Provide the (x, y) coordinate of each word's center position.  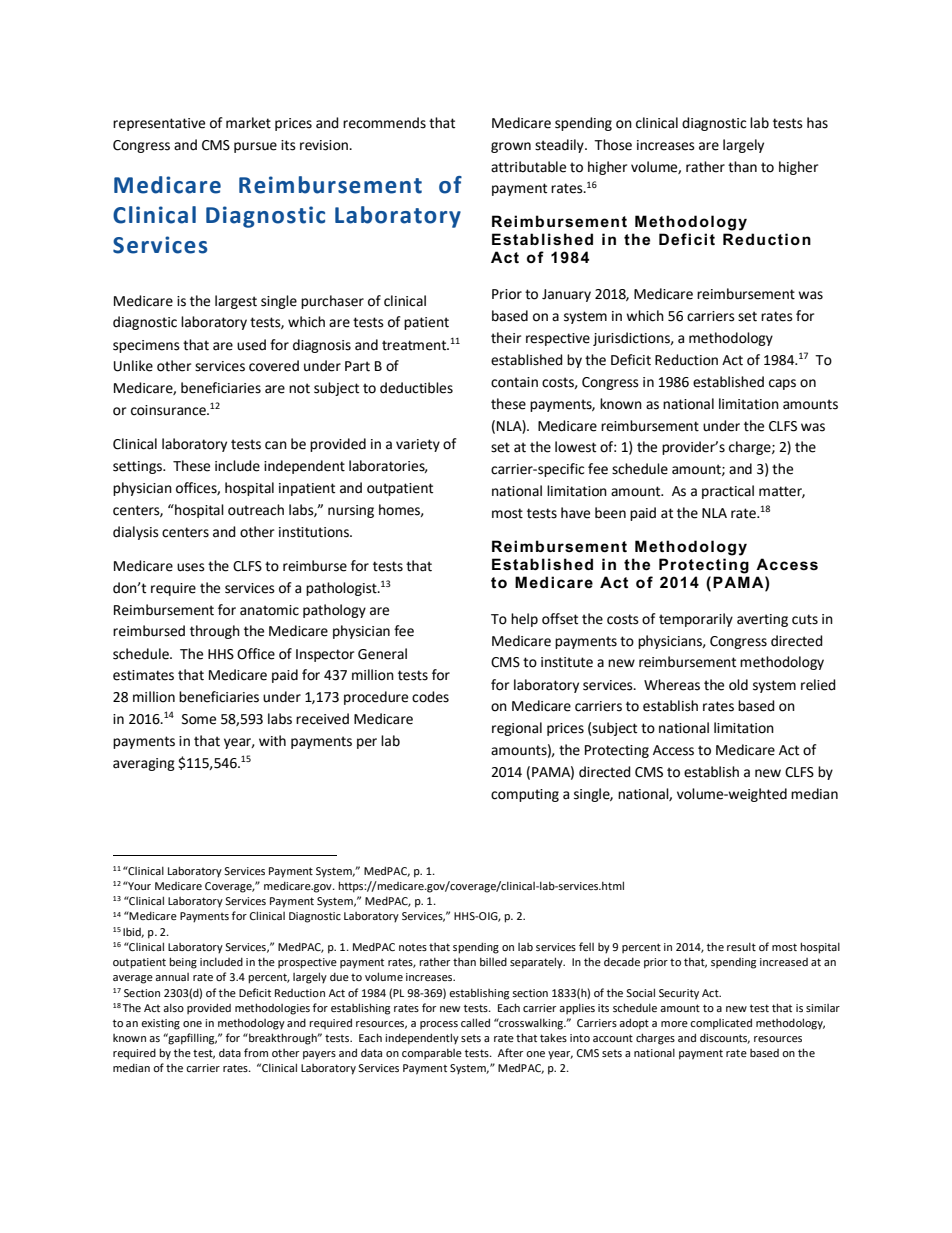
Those (613, 145)
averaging (144, 764)
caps (782, 384)
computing (525, 795)
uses (191, 567)
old (738, 685)
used (251, 345)
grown (511, 147)
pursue (255, 147)
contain (514, 382)
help (524, 620)
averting (762, 620)
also (173, 1007)
